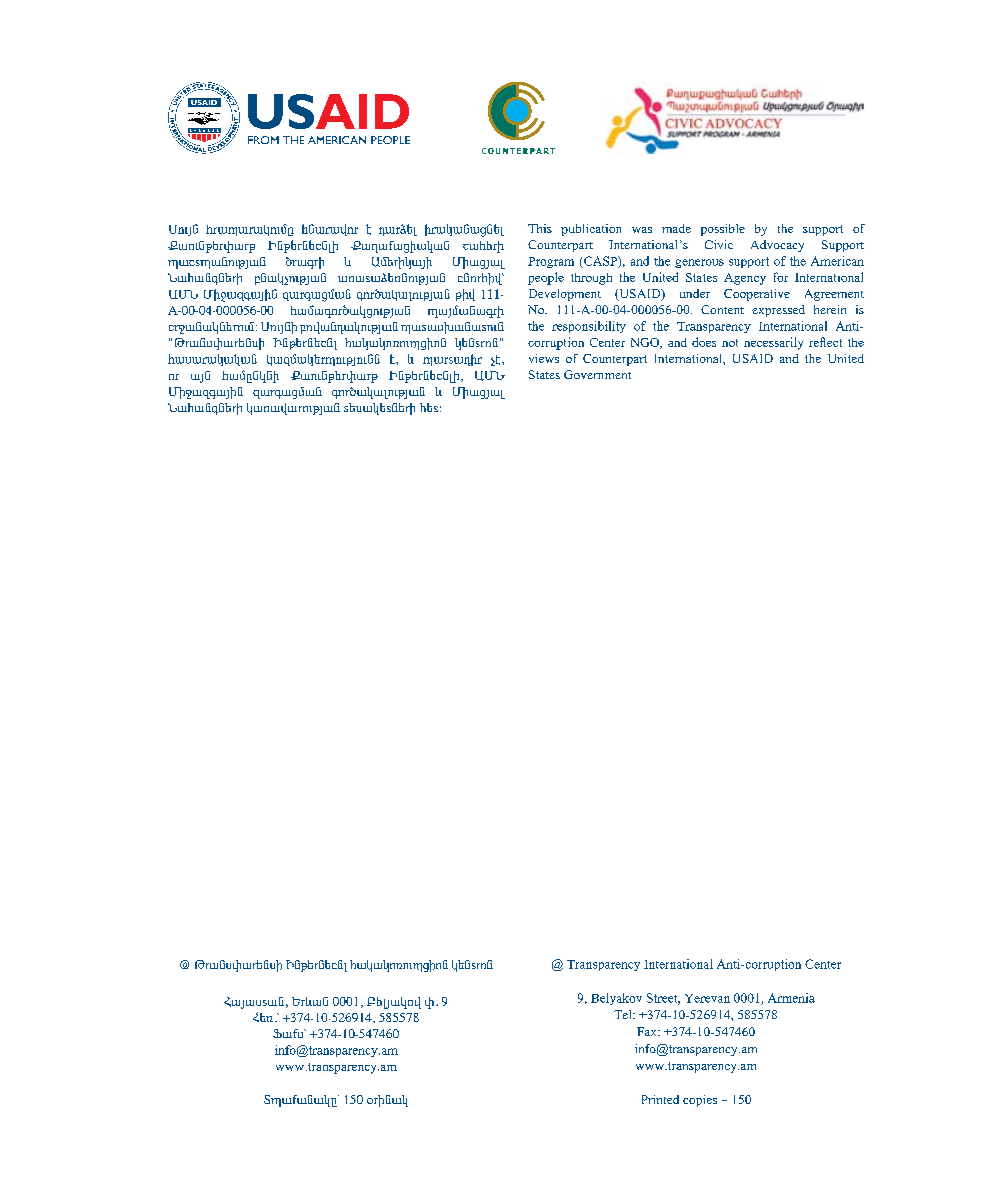 Image resolution: width=1008 pixels, height=1200 pixels. I want to click on publication, so click(591, 230).
